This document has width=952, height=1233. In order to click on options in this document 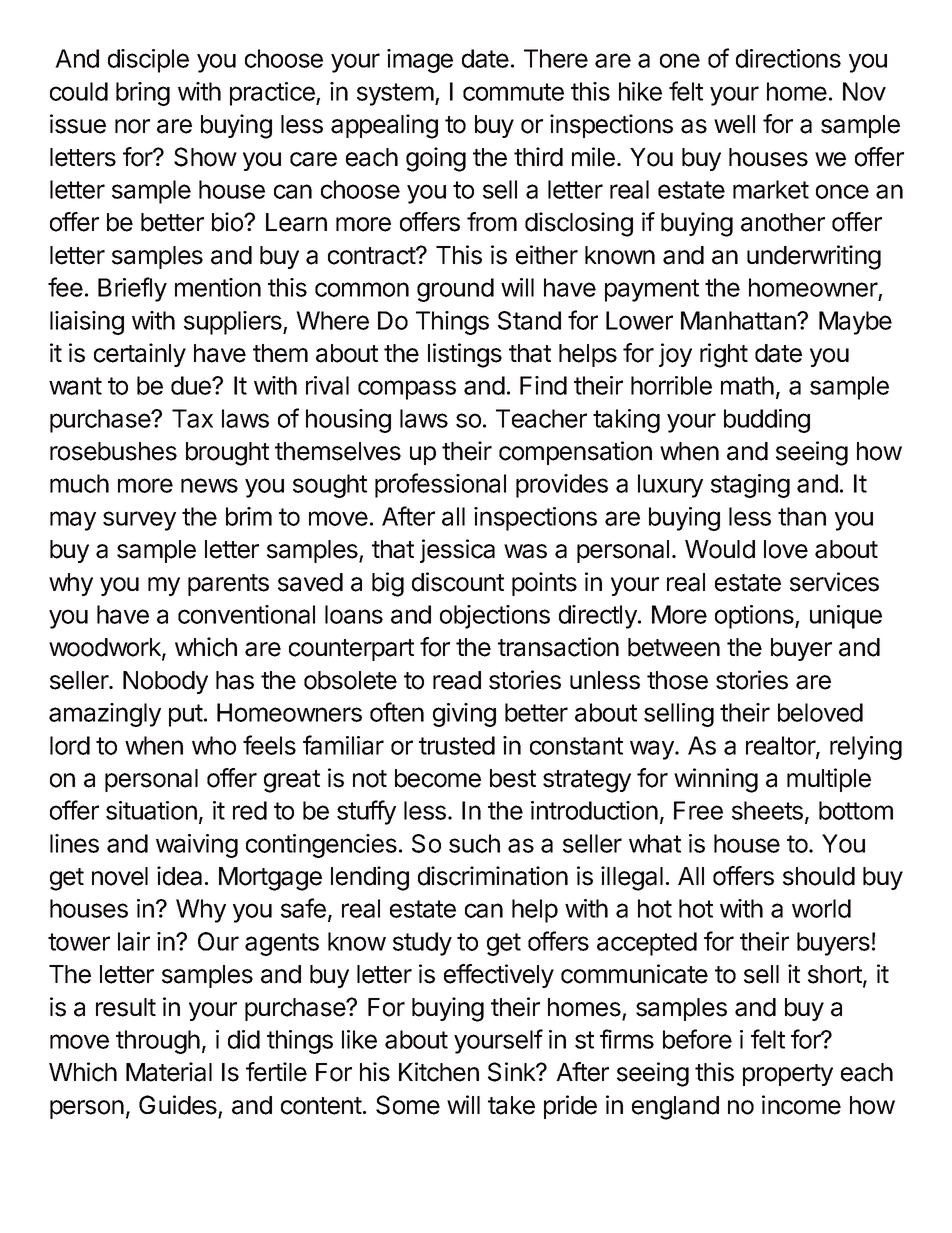, I will do `click(755, 617)`.
